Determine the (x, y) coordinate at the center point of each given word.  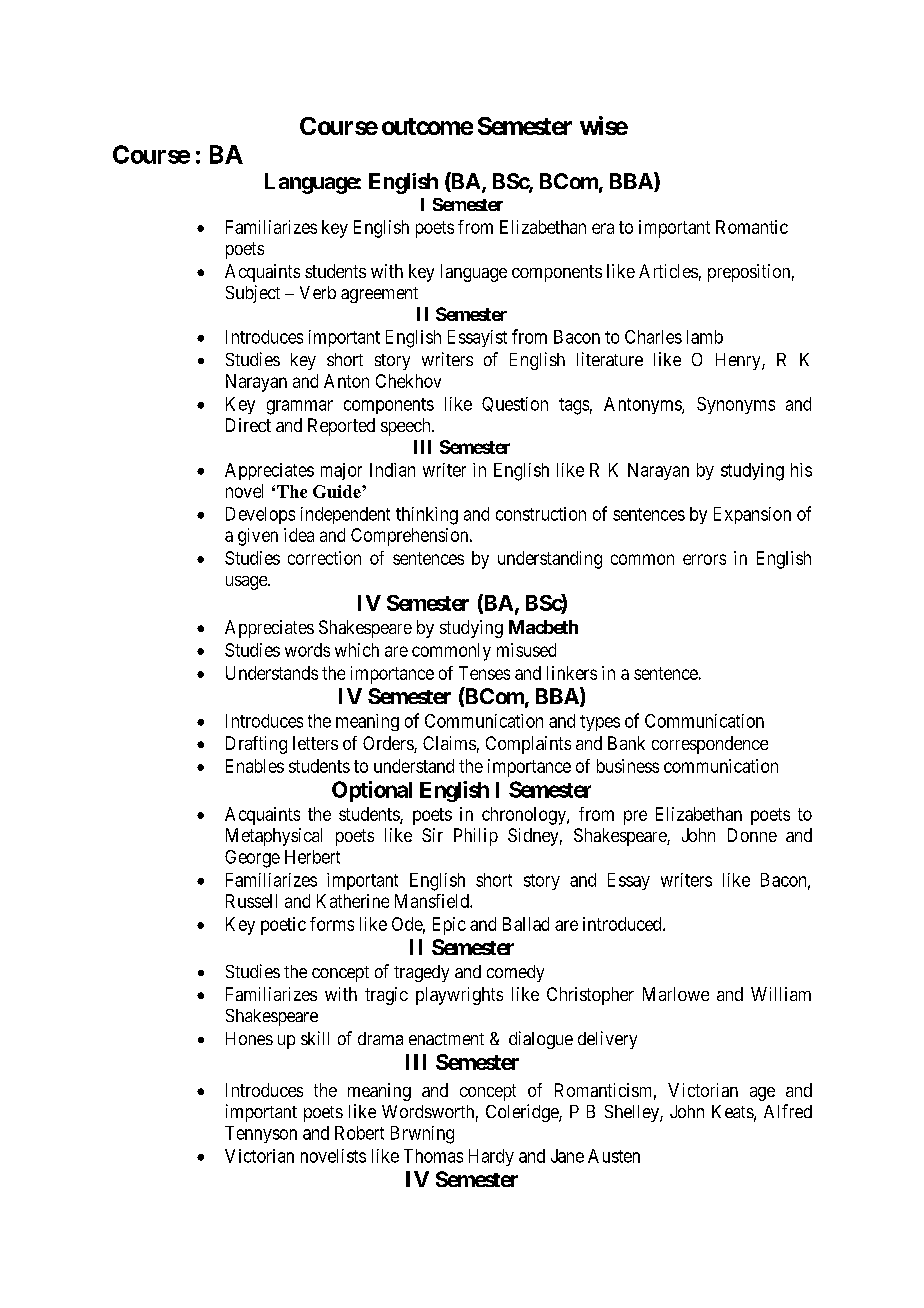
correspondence (710, 745)
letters (315, 743)
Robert (359, 1133)
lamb (705, 337)
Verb (318, 292)
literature (610, 359)
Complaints (528, 745)
